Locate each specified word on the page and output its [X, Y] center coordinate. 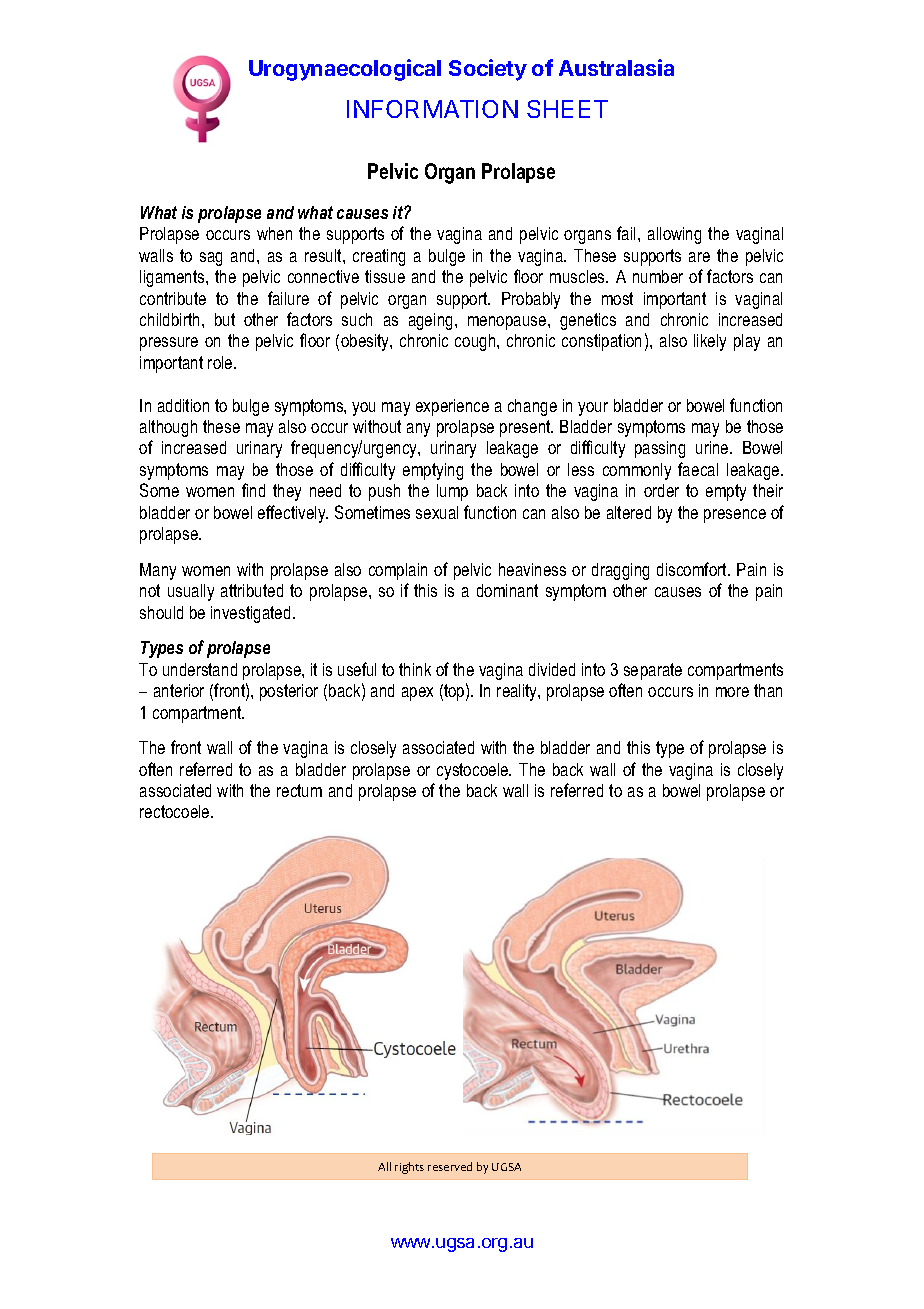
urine [713, 447]
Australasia [616, 67]
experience [452, 407]
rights [409, 1168]
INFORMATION [432, 109]
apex [417, 694]
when [274, 233]
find [253, 490]
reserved [450, 1166]
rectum [299, 790]
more [732, 692]
